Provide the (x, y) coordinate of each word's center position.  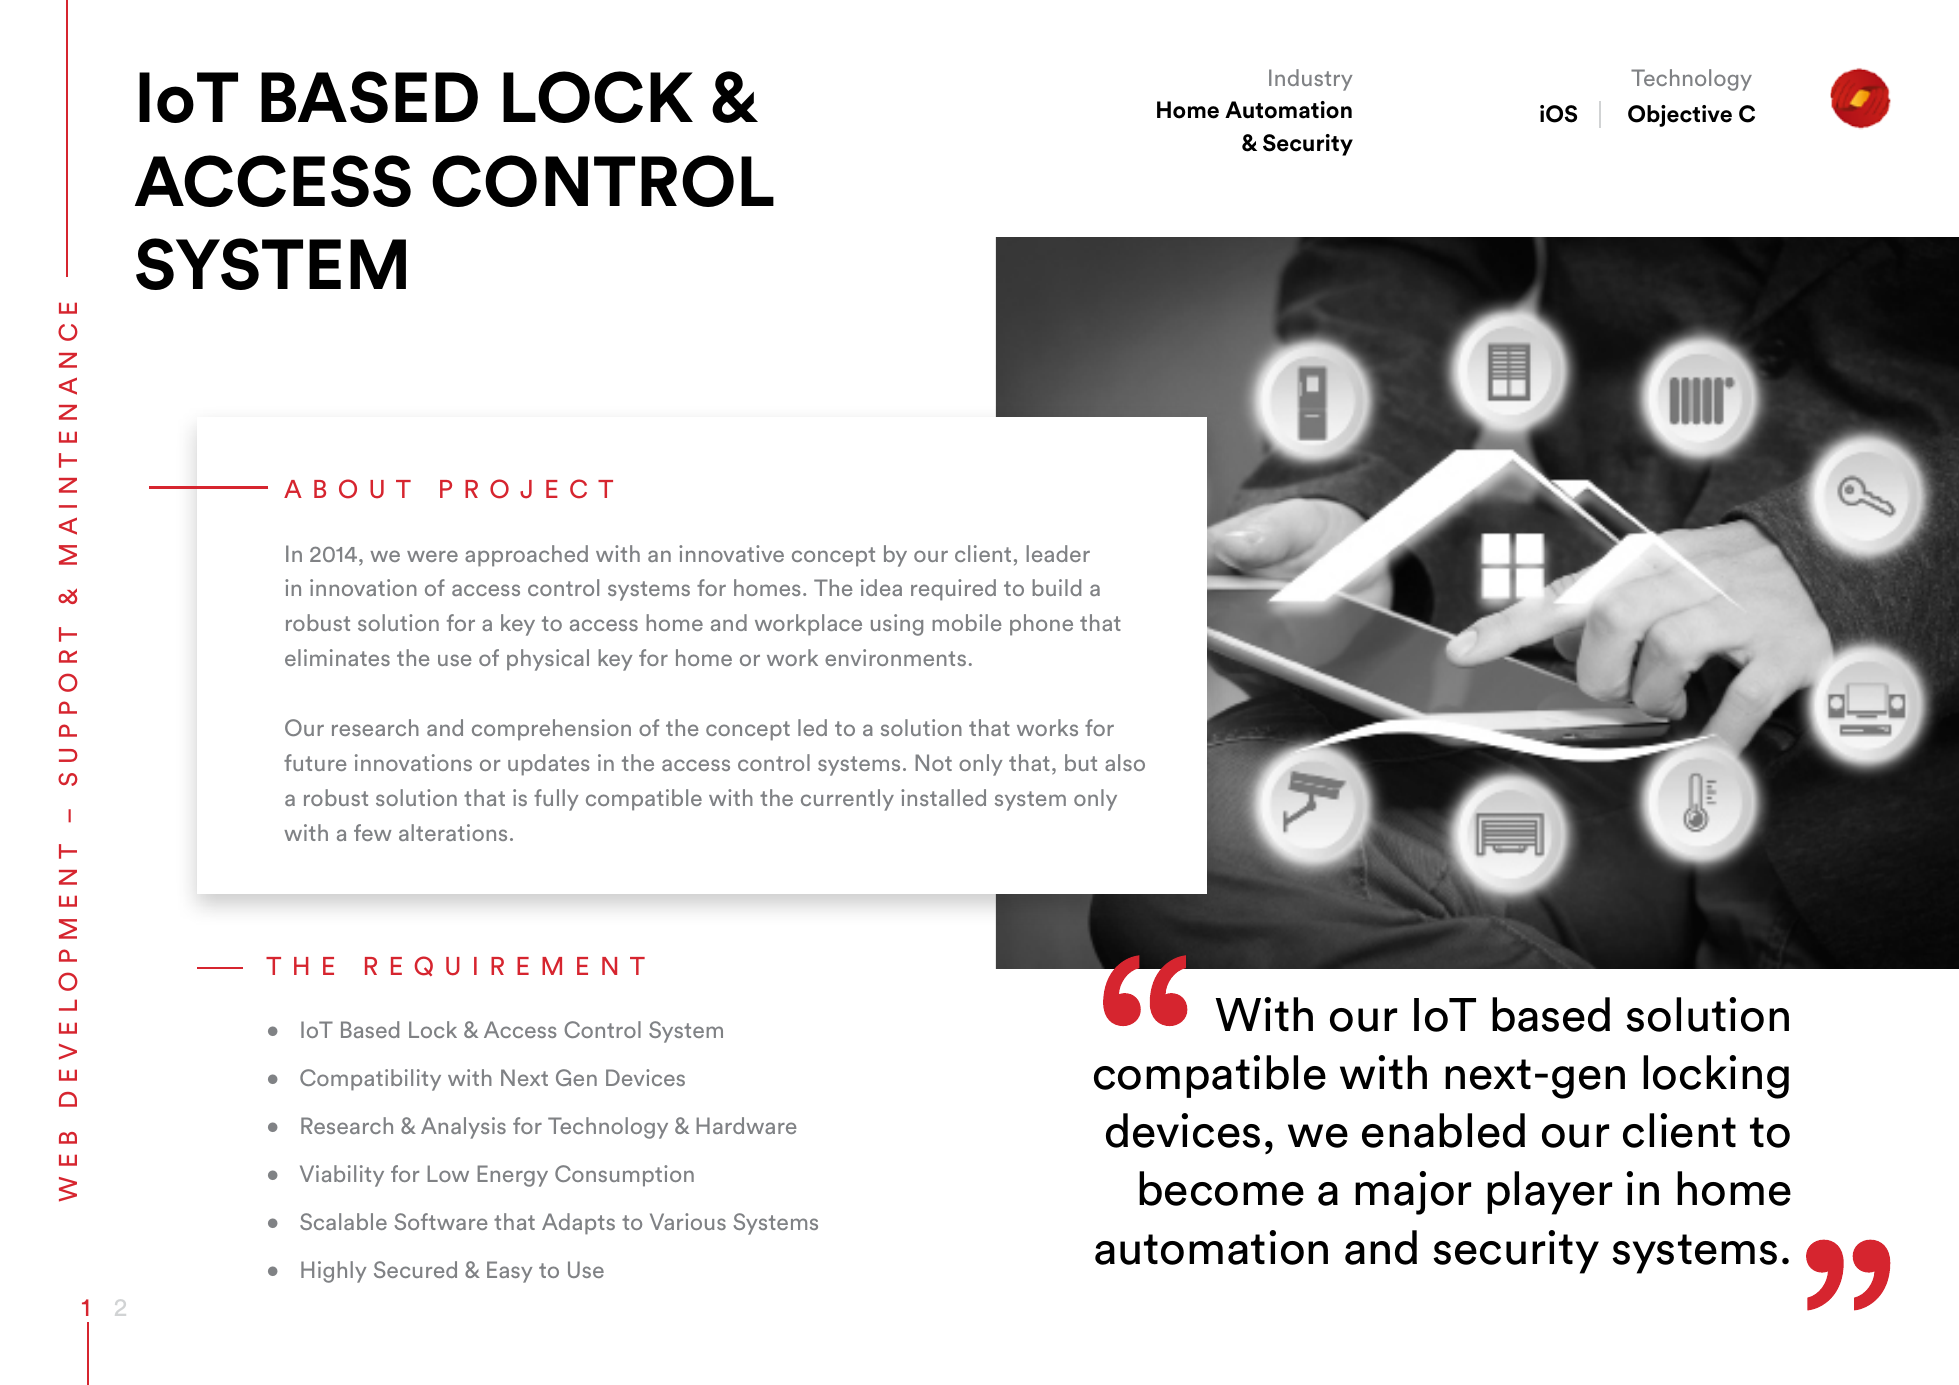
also (1125, 762)
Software (441, 1221)
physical (548, 660)
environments (895, 657)
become (1221, 1188)
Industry (1310, 80)
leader (1058, 553)
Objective (1680, 116)
